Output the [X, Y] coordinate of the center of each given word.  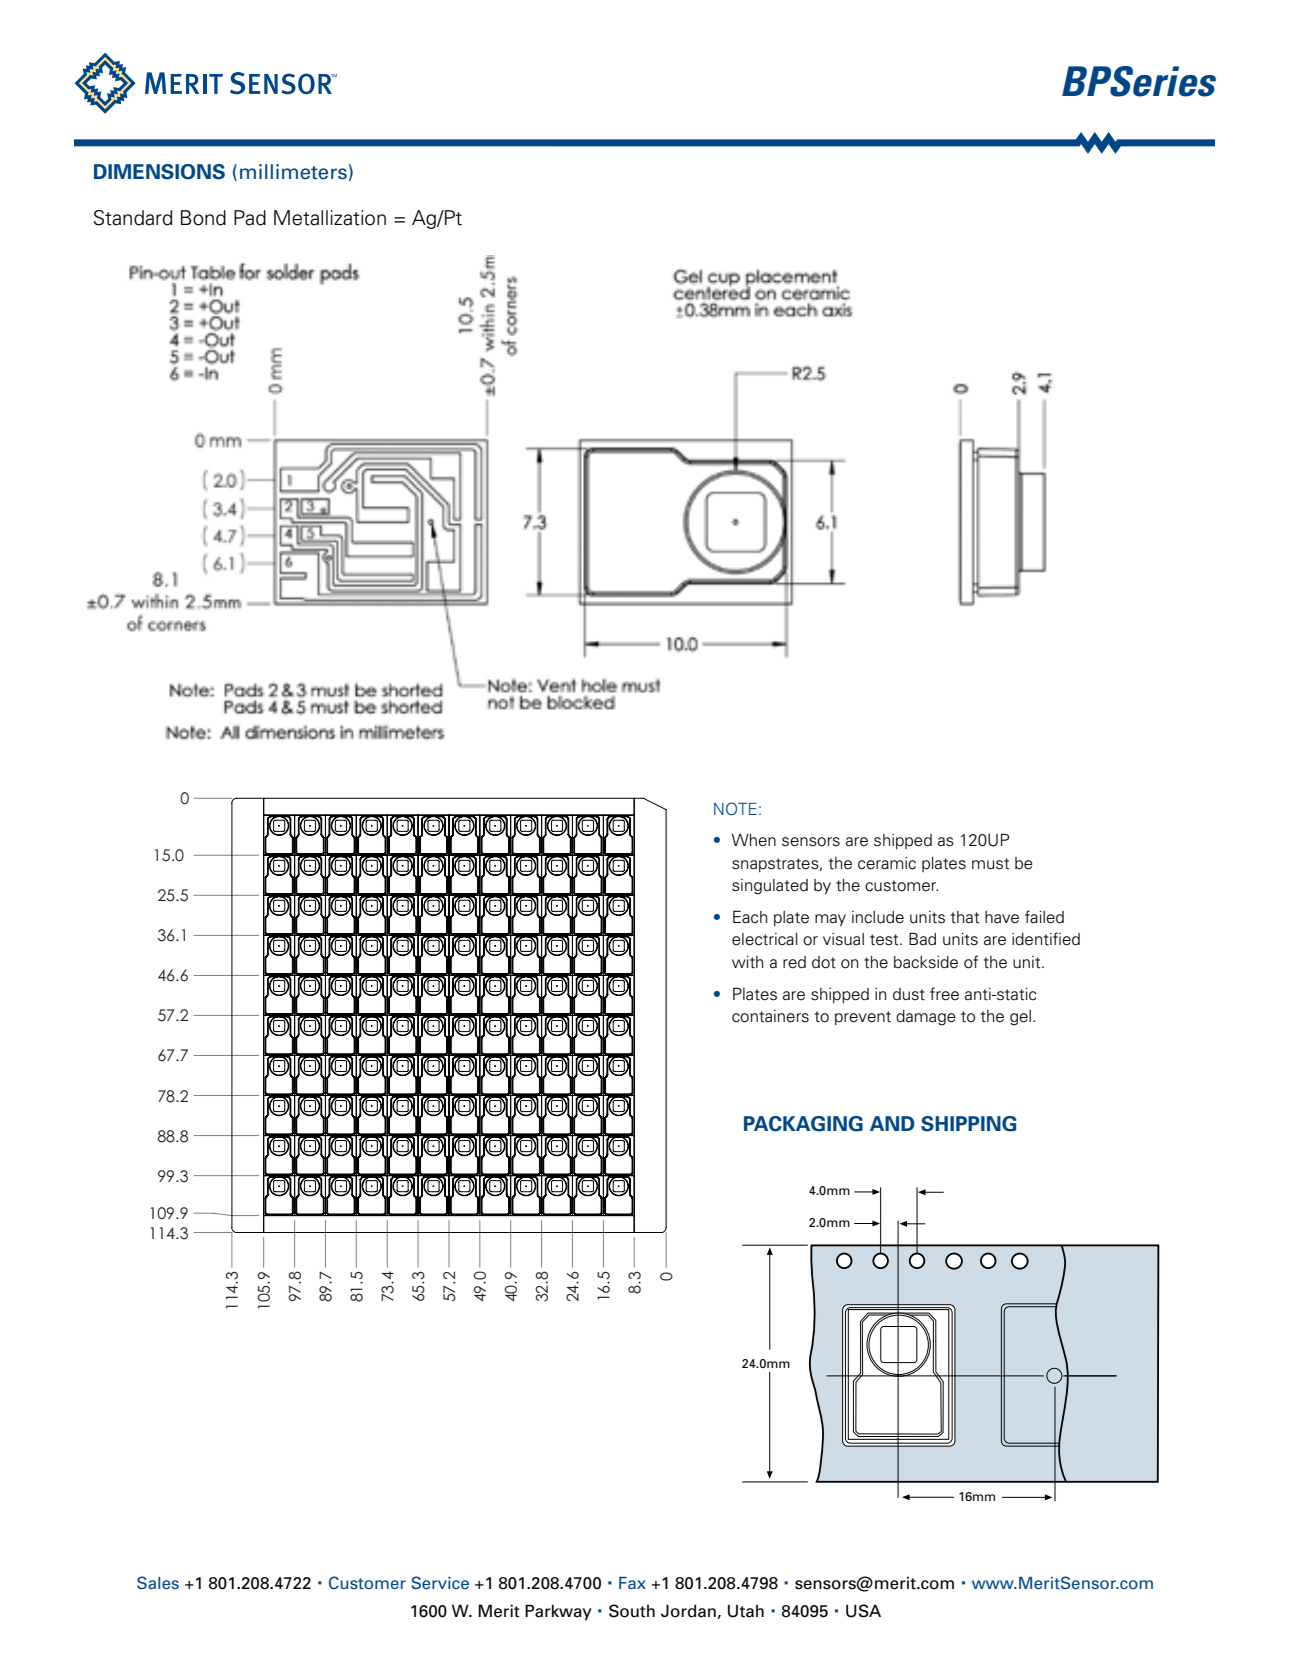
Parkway [558, 1612]
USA [863, 1611]
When [754, 840]
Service [440, 1582]
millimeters [293, 172]
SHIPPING [969, 1124]
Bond [203, 218]
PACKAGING [803, 1124]
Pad [250, 218]
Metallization [330, 218]
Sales [158, 1582]
